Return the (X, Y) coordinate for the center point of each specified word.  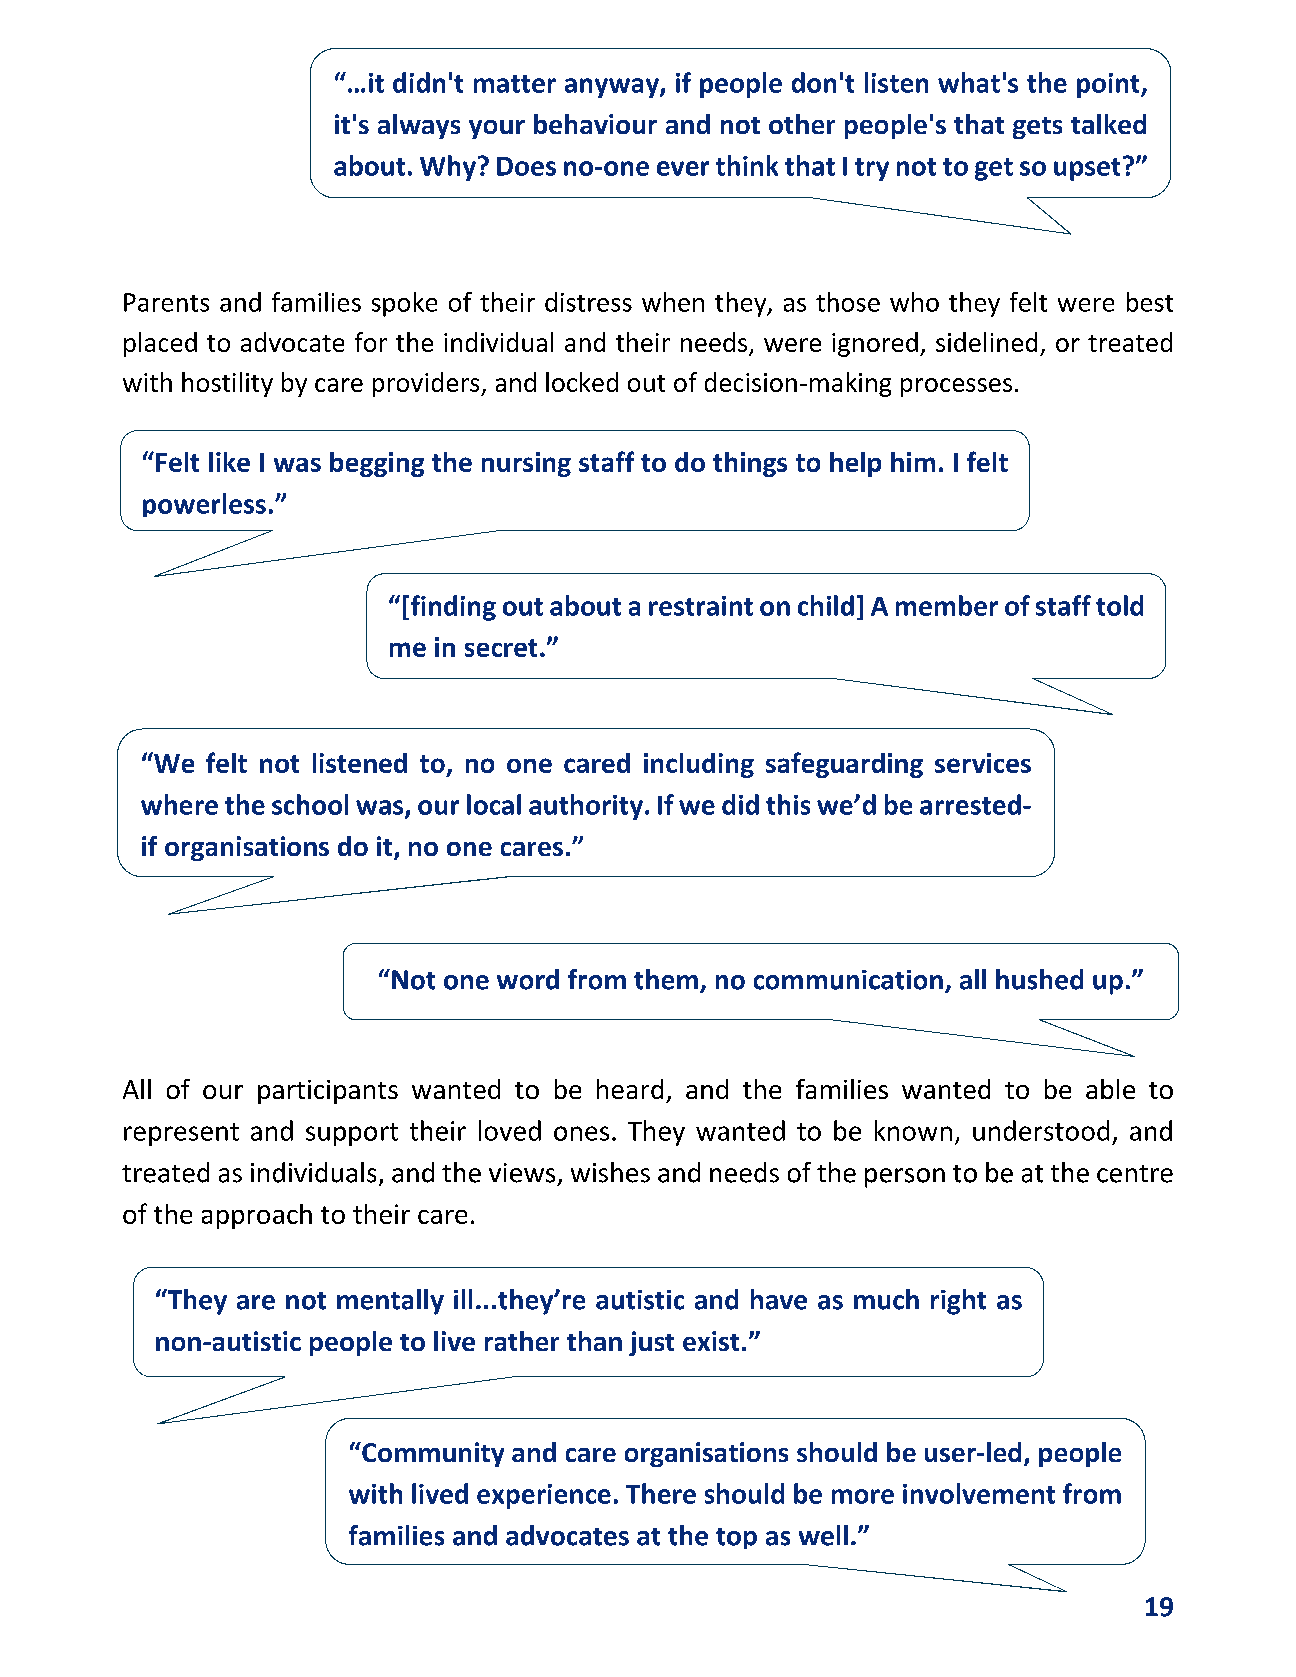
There (661, 1493)
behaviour (595, 124)
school (310, 804)
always (419, 126)
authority (586, 807)
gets (1037, 128)
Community (432, 1454)
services (983, 763)
